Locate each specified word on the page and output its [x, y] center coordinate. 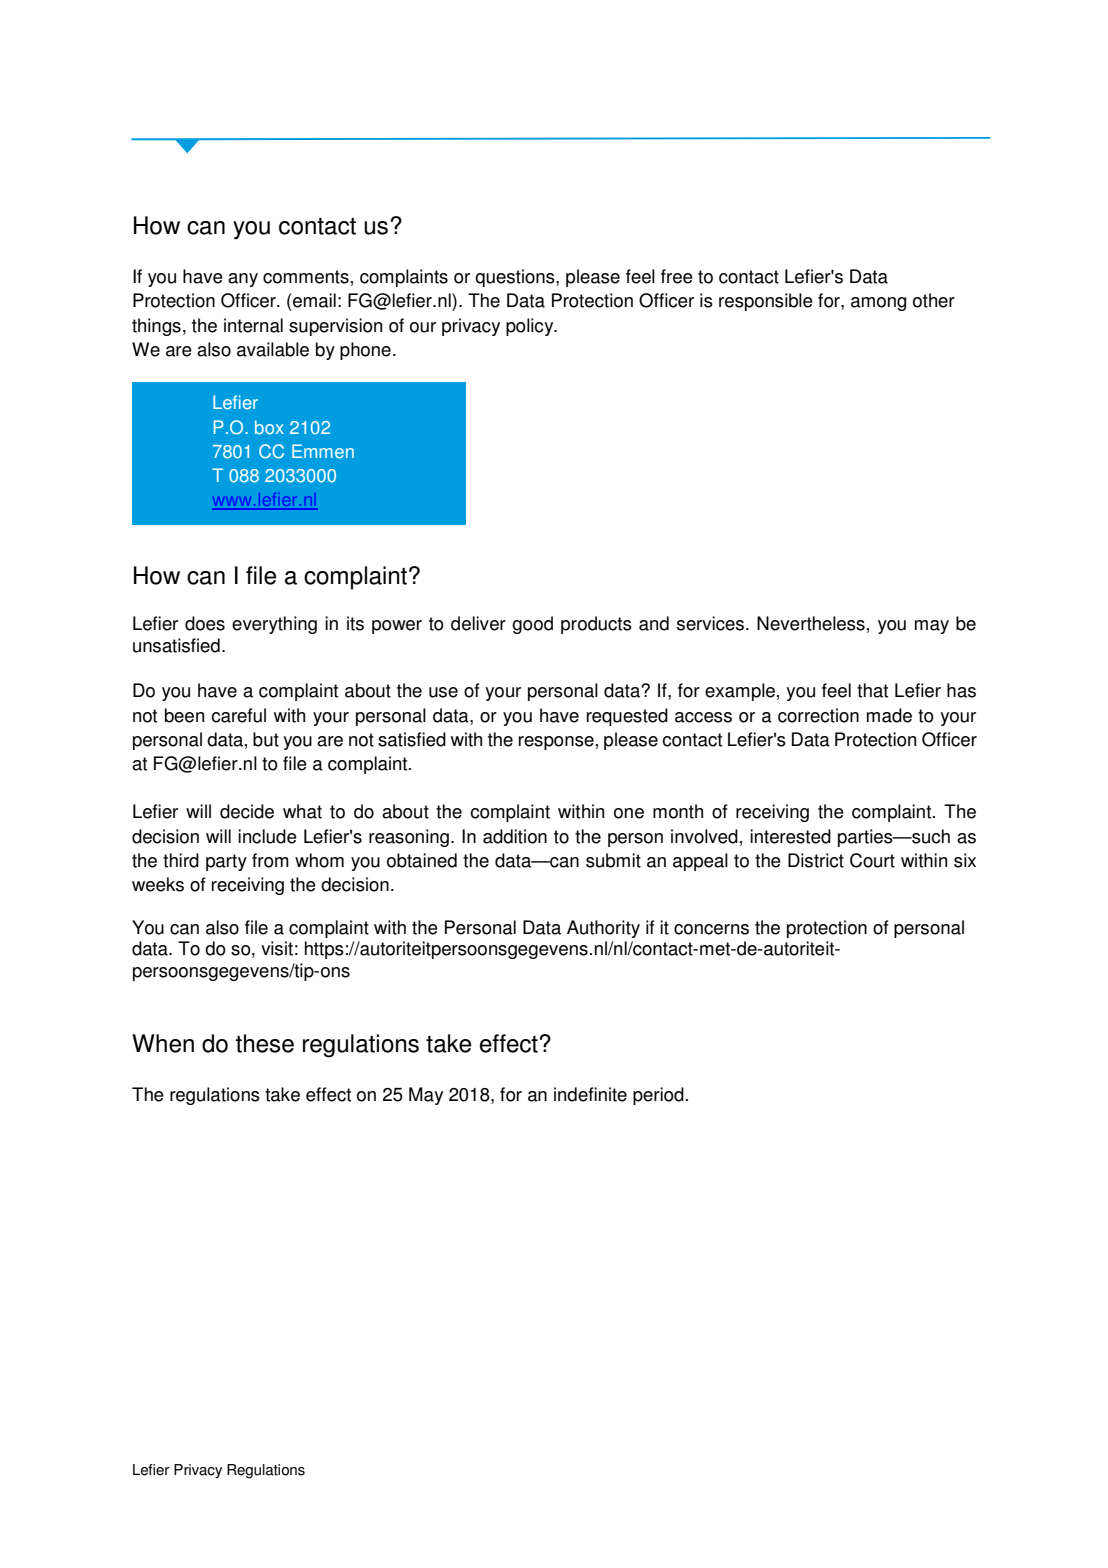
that [872, 690]
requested [627, 717]
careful [238, 715]
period [658, 1096]
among [878, 304]
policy [531, 327]
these [265, 1043]
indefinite [590, 1094]
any [243, 280]
